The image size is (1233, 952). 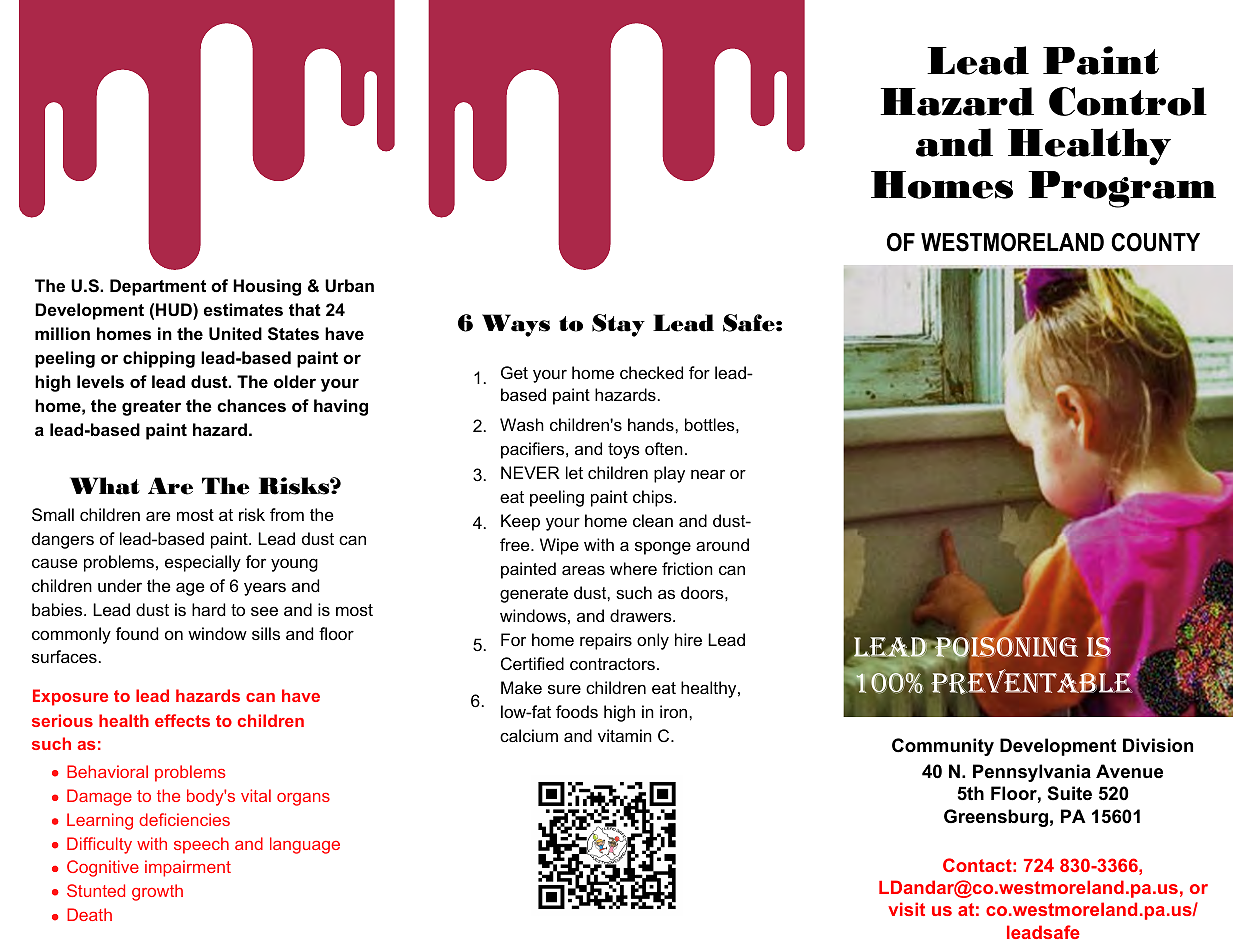 What do you see at coordinates (105, 486) in the image?
I see `What` at bounding box center [105, 486].
